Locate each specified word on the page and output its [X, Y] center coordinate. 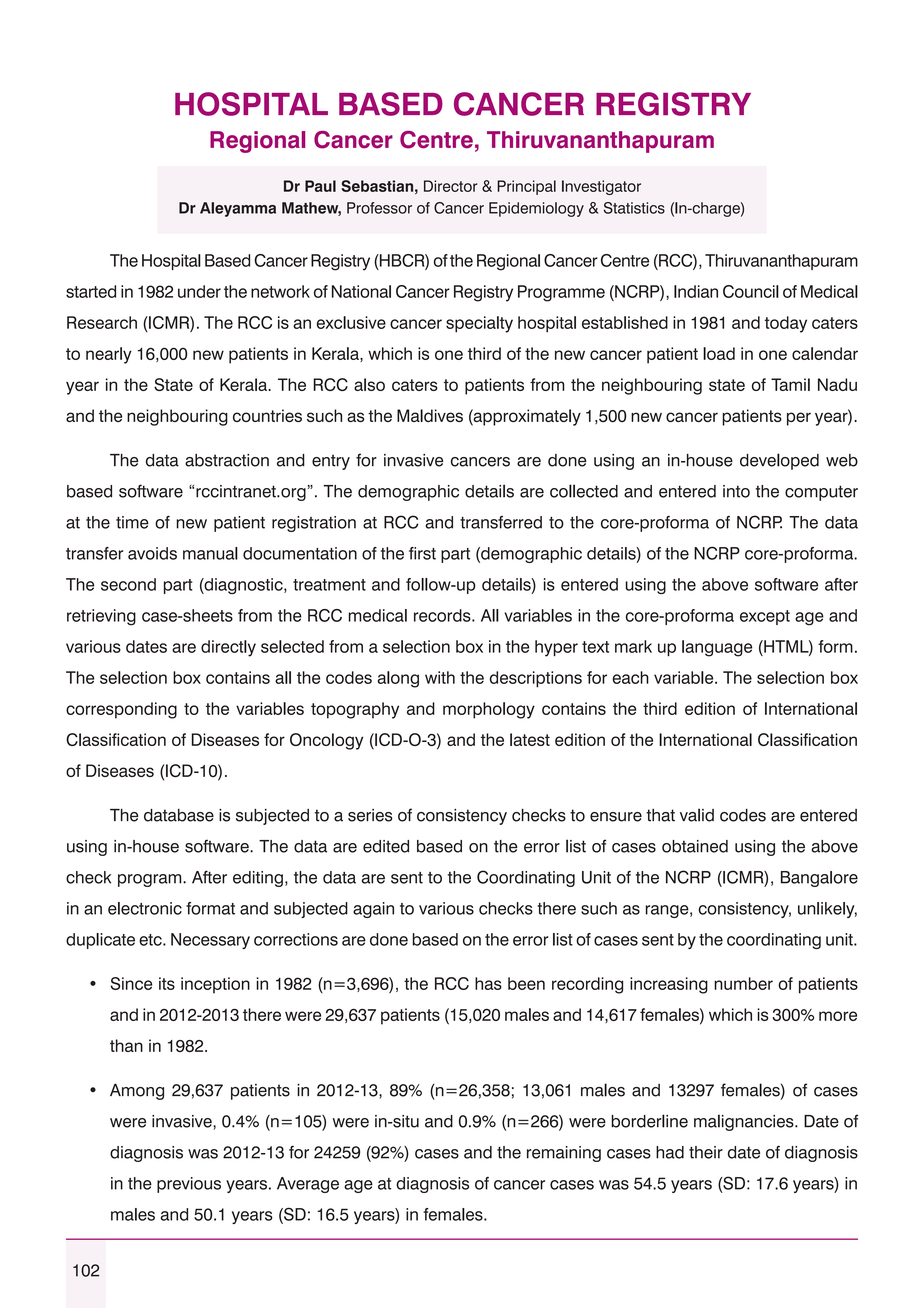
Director [451, 186]
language [717, 648]
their [706, 1152]
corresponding [121, 710]
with [440, 677]
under [199, 291]
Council [751, 291]
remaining [564, 1154]
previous [189, 1185]
